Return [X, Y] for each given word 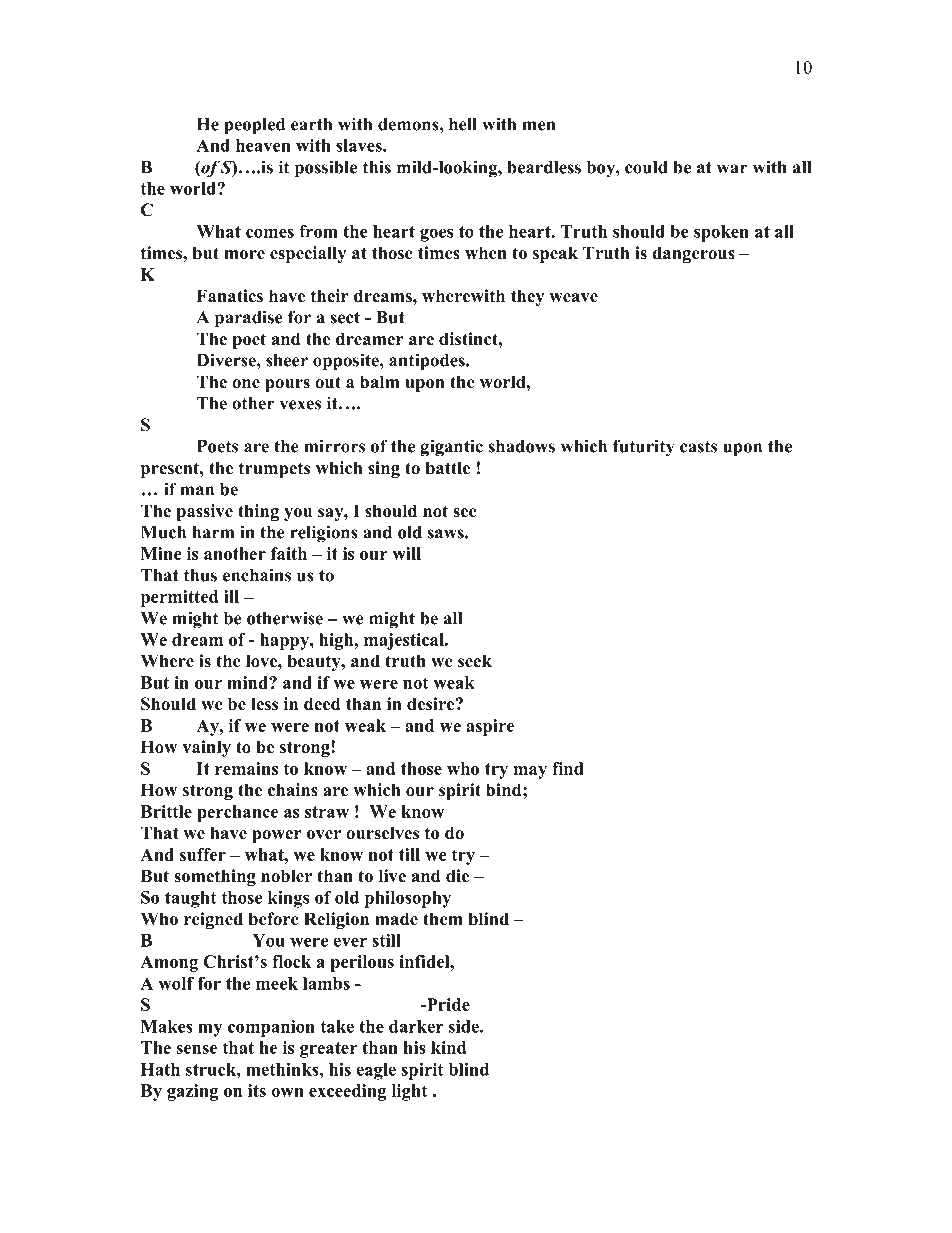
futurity [643, 448]
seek [475, 661]
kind [448, 1047]
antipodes [428, 362]
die [457, 876]
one [246, 384]
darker [416, 1026]
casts [698, 447]
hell [463, 124]
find [568, 768]
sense [196, 1049]
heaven [263, 145]
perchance [237, 813]
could [646, 167]
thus [200, 575]
